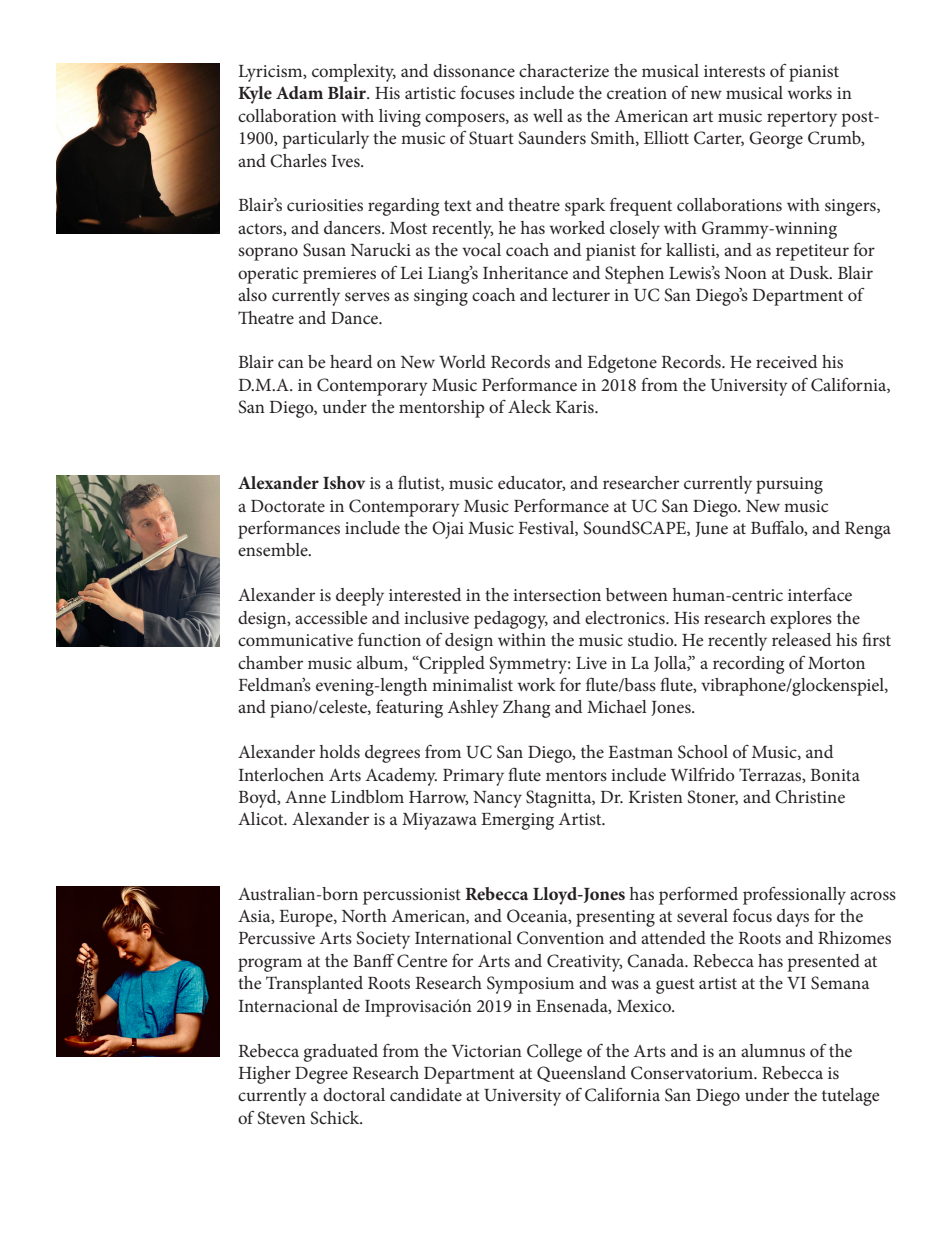  I want to click on heard, so click(351, 361).
